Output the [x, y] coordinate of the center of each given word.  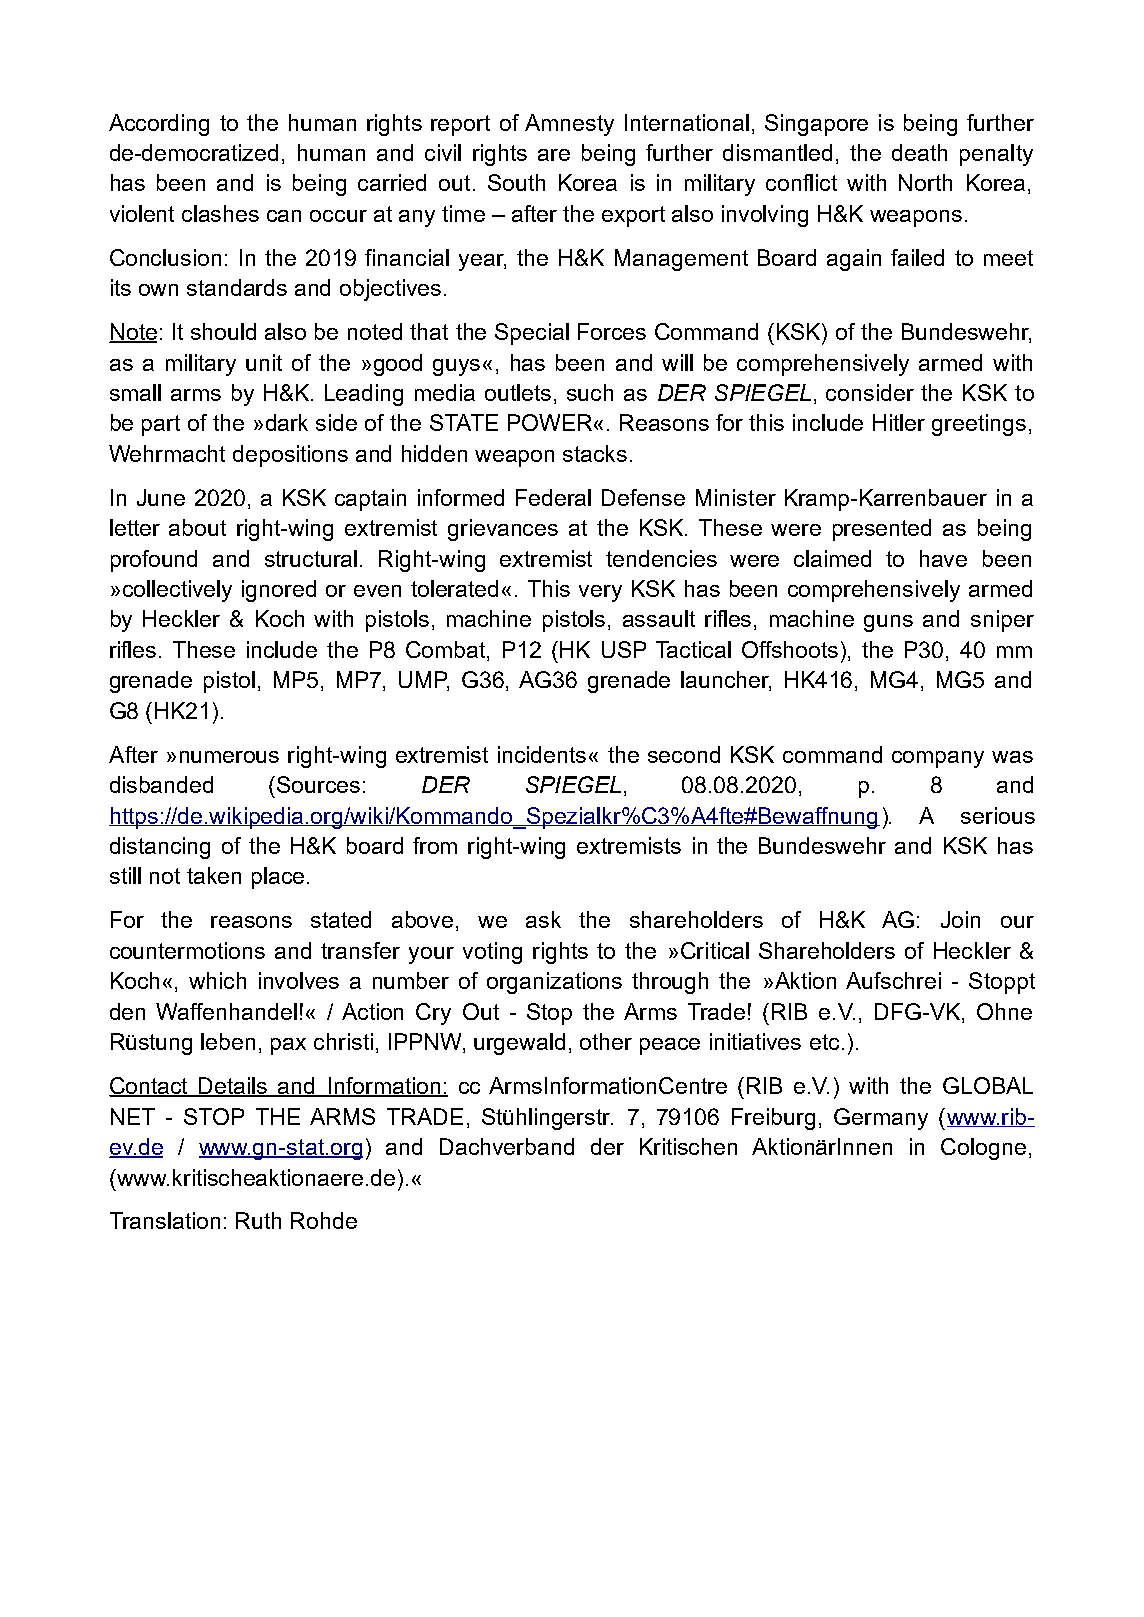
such [590, 392]
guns [888, 623]
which [217, 980]
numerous [229, 757]
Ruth [258, 1220]
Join [960, 919]
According [159, 125]
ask [543, 919]
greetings [979, 425]
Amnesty [569, 125]
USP [624, 649]
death [919, 152]
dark [287, 422]
